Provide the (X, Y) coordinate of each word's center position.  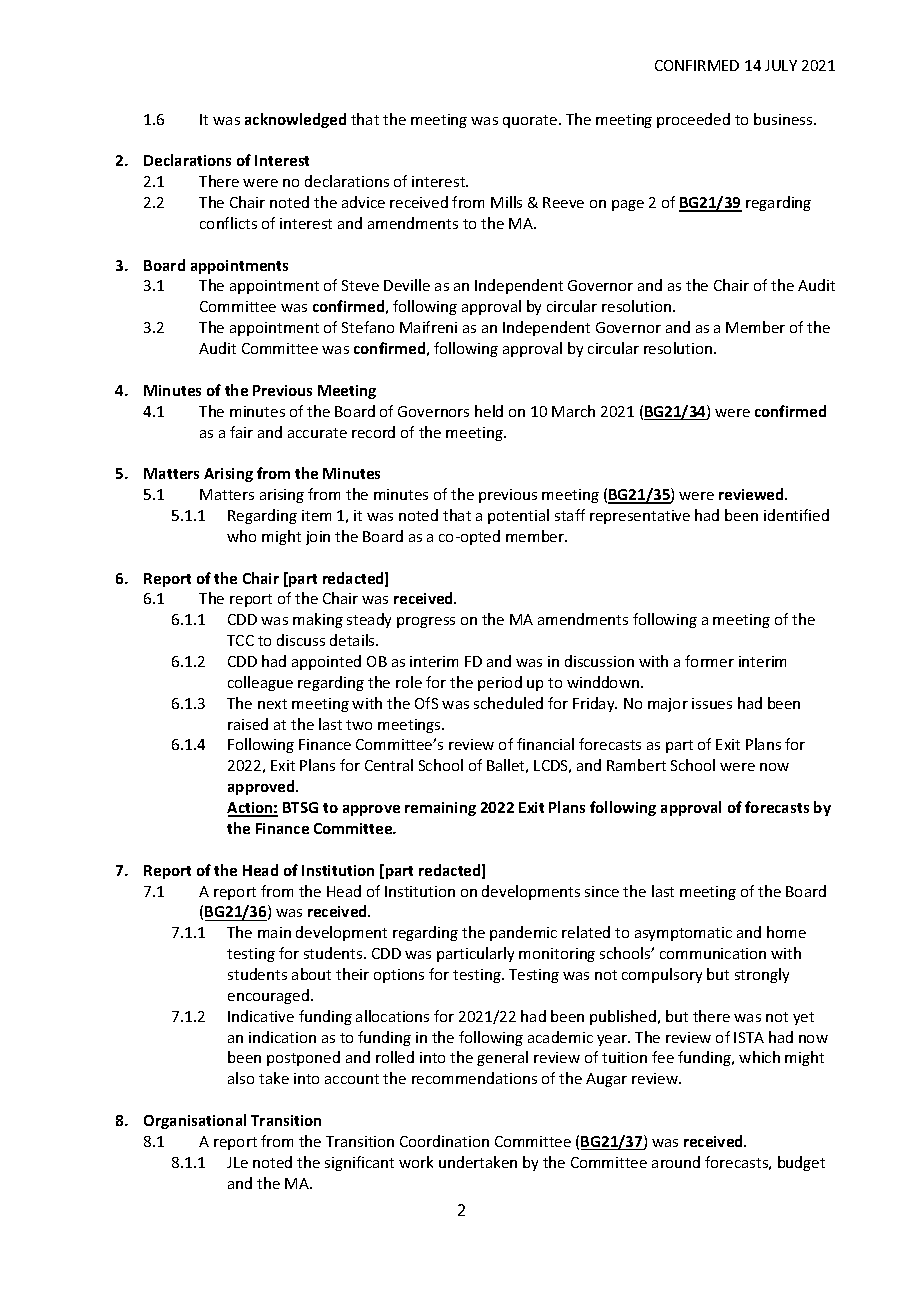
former (709, 661)
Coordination (444, 1141)
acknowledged (295, 120)
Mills (506, 202)
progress (426, 622)
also (241, 1078)
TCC (240, 640)
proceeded (693, 120)
